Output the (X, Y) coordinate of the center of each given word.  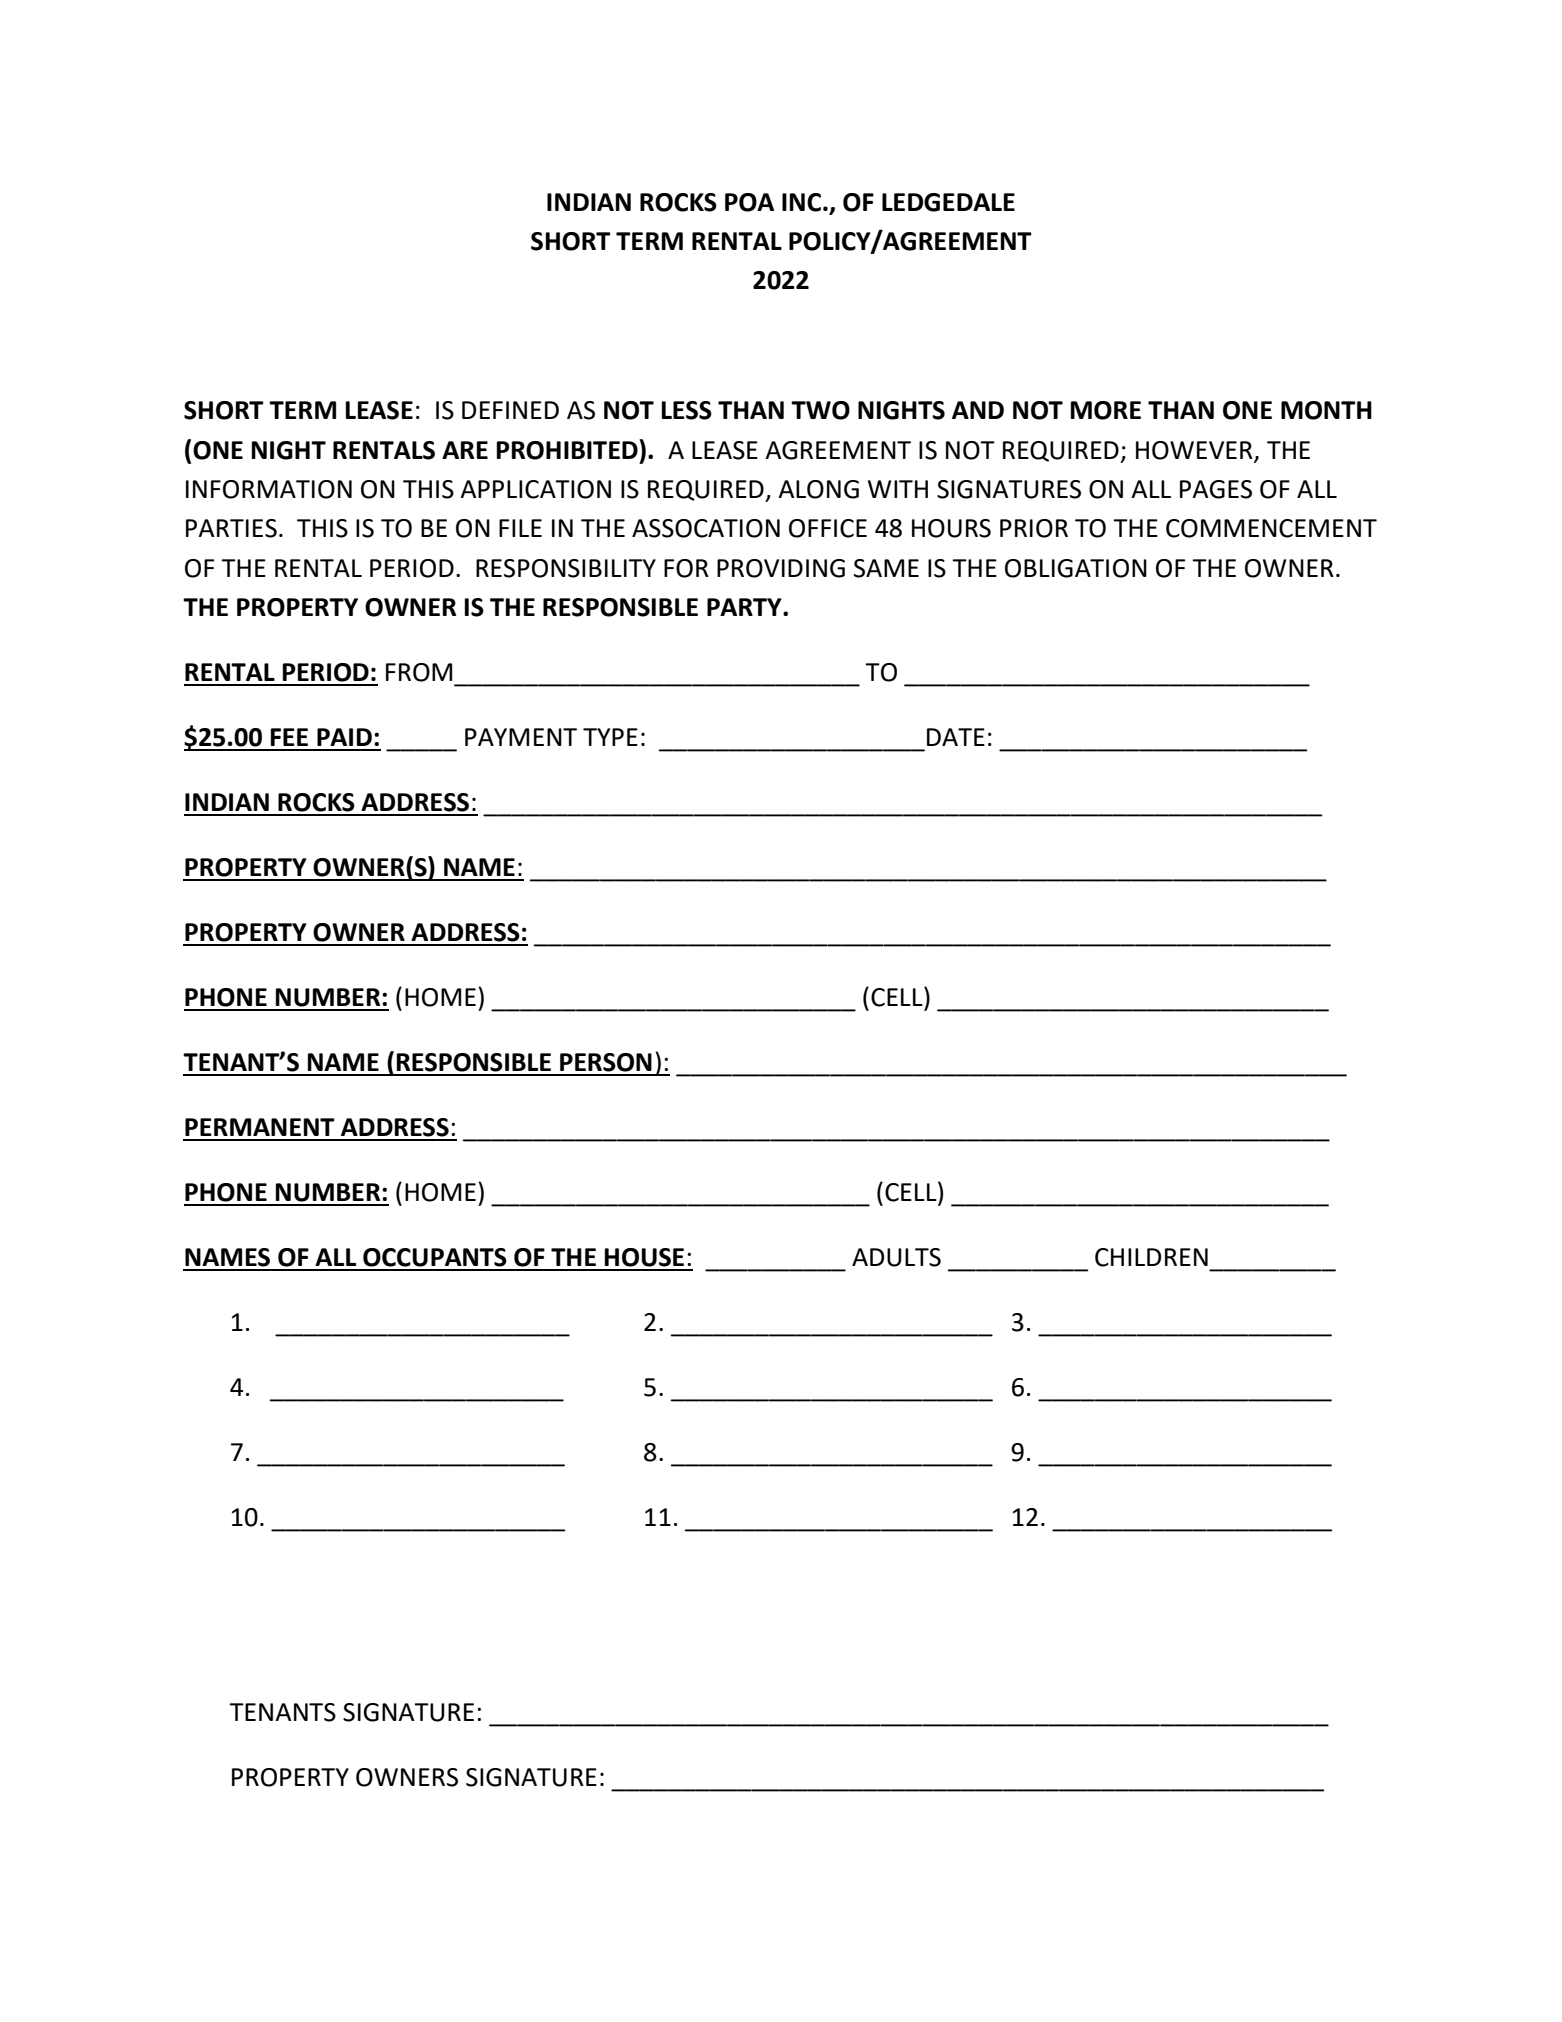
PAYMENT (521, 737)
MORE (1106, 410)
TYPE (610, 737)
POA (749, 202)
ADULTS (896, 1257)
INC (801, 202)
